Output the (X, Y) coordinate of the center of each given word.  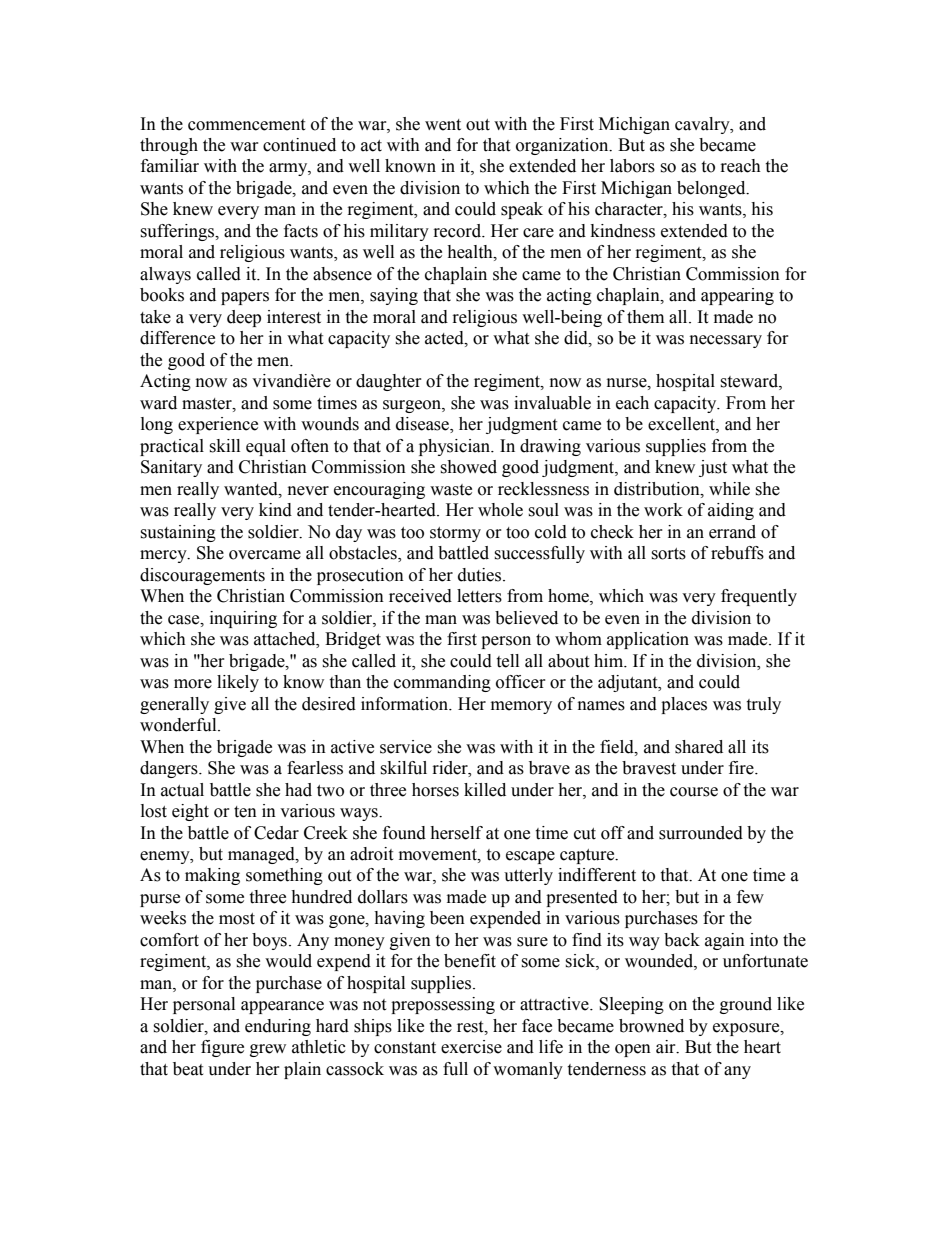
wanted (252, 489)
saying (394, 296)
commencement (246, 125)
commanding (442, 683)
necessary (726, 341)
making (212, 876)
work (663, 510)
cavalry (703, 125)
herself (456, 833)
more (193, 684)
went (443, 125)
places (684, 705)
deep (244, 318)
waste (451, 490)
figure (222, 1048)
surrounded (701, 833)
